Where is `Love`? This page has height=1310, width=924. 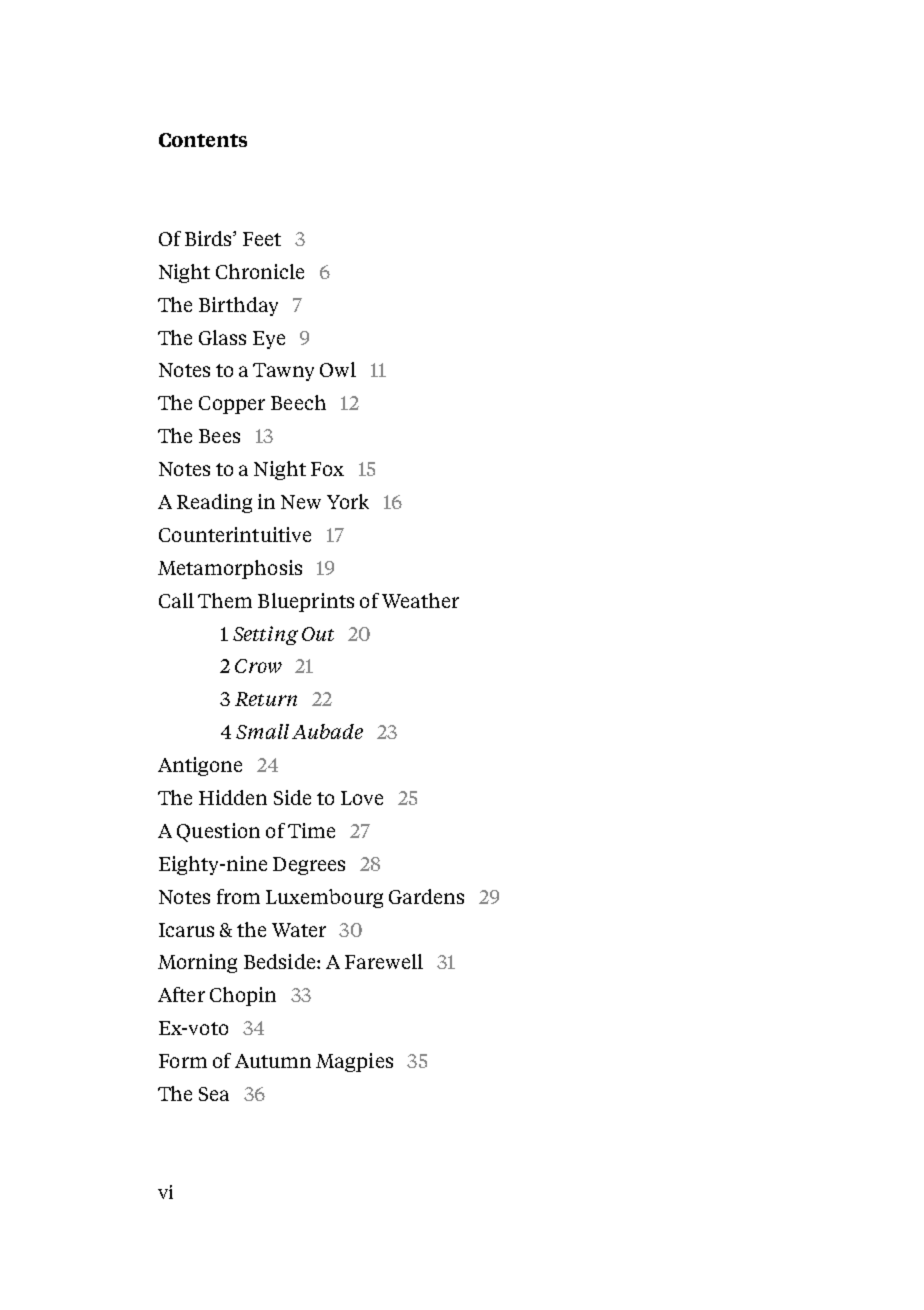
Love is located at coordinates (362, 798).
